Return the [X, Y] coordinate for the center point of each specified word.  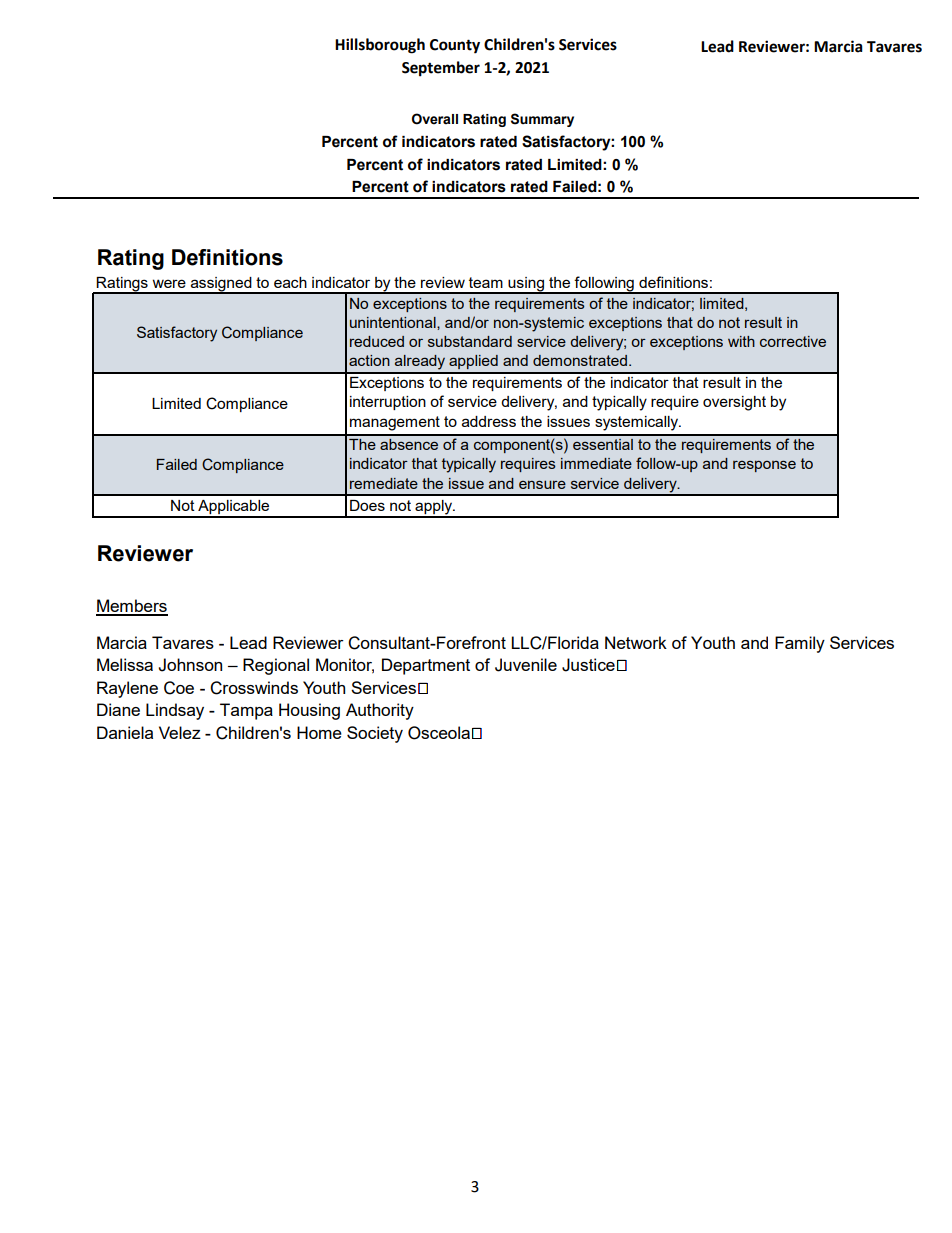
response [764, 466]
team [486, 282]
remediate [384, 483]
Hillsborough [380, 46]
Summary [542, 120]
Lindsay [175, 711]
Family [800, 644]
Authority [380, 711]
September [441, 69]
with [741, 341]
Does [367, 505]
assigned [221, 285]
